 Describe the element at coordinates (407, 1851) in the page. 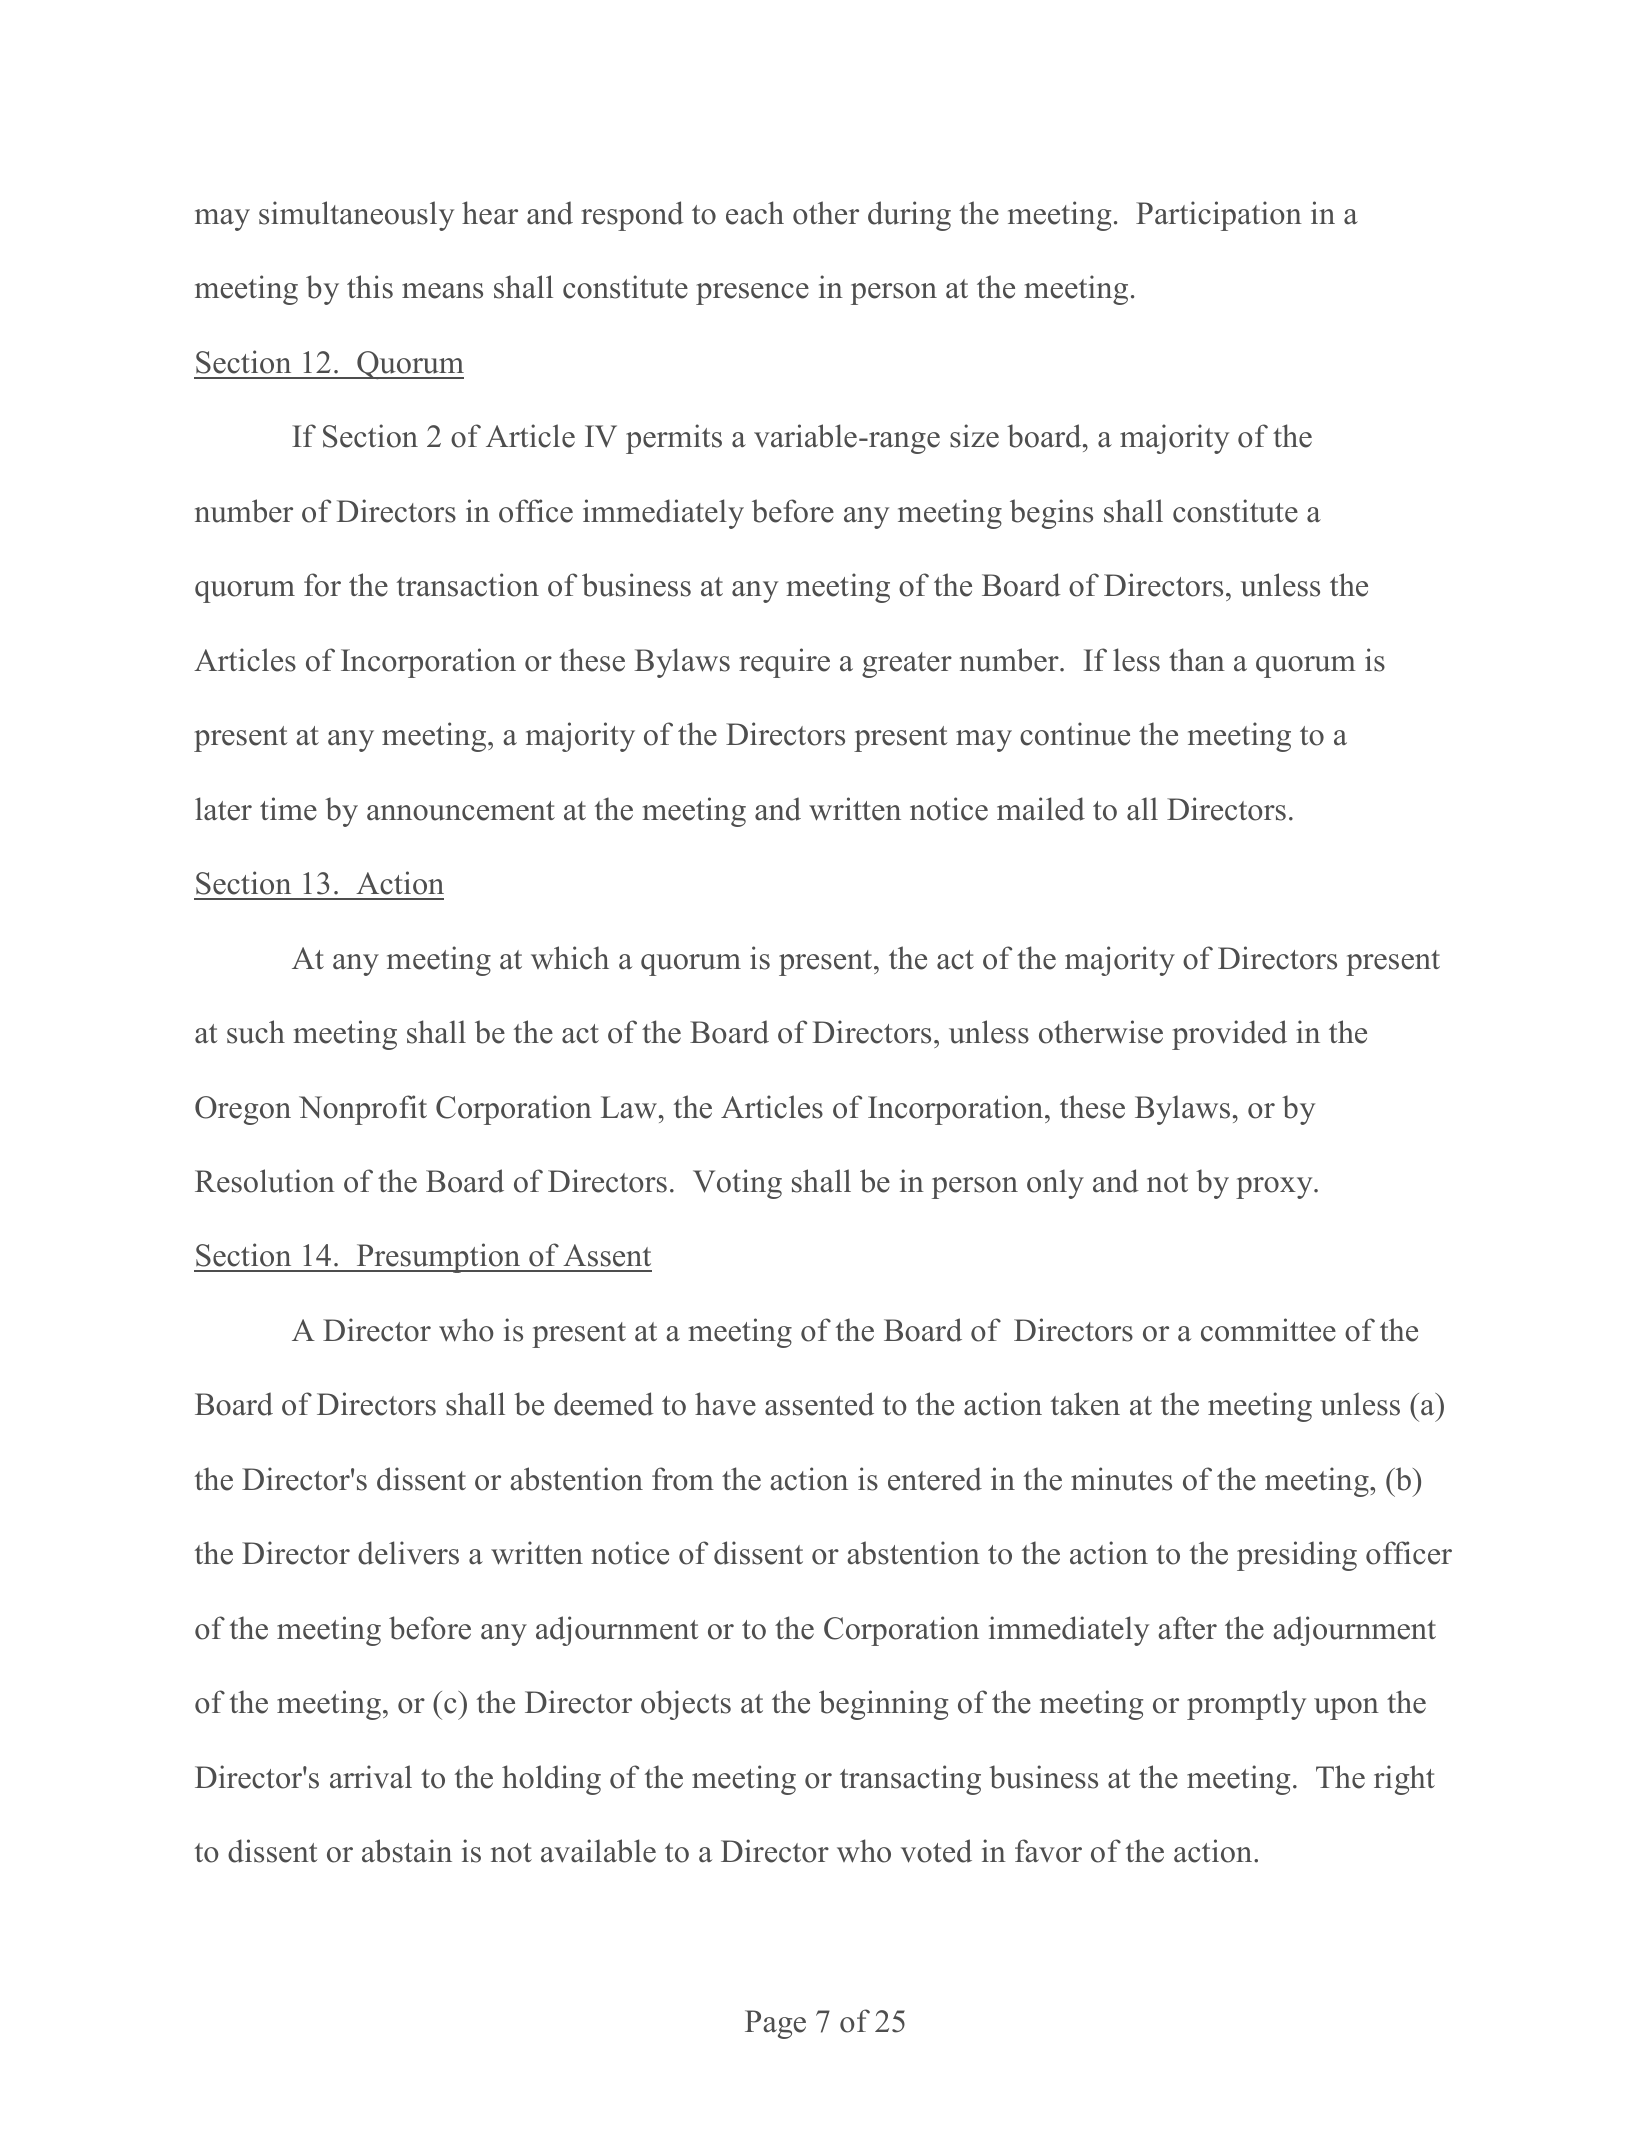

I see `abstain` at that location.
